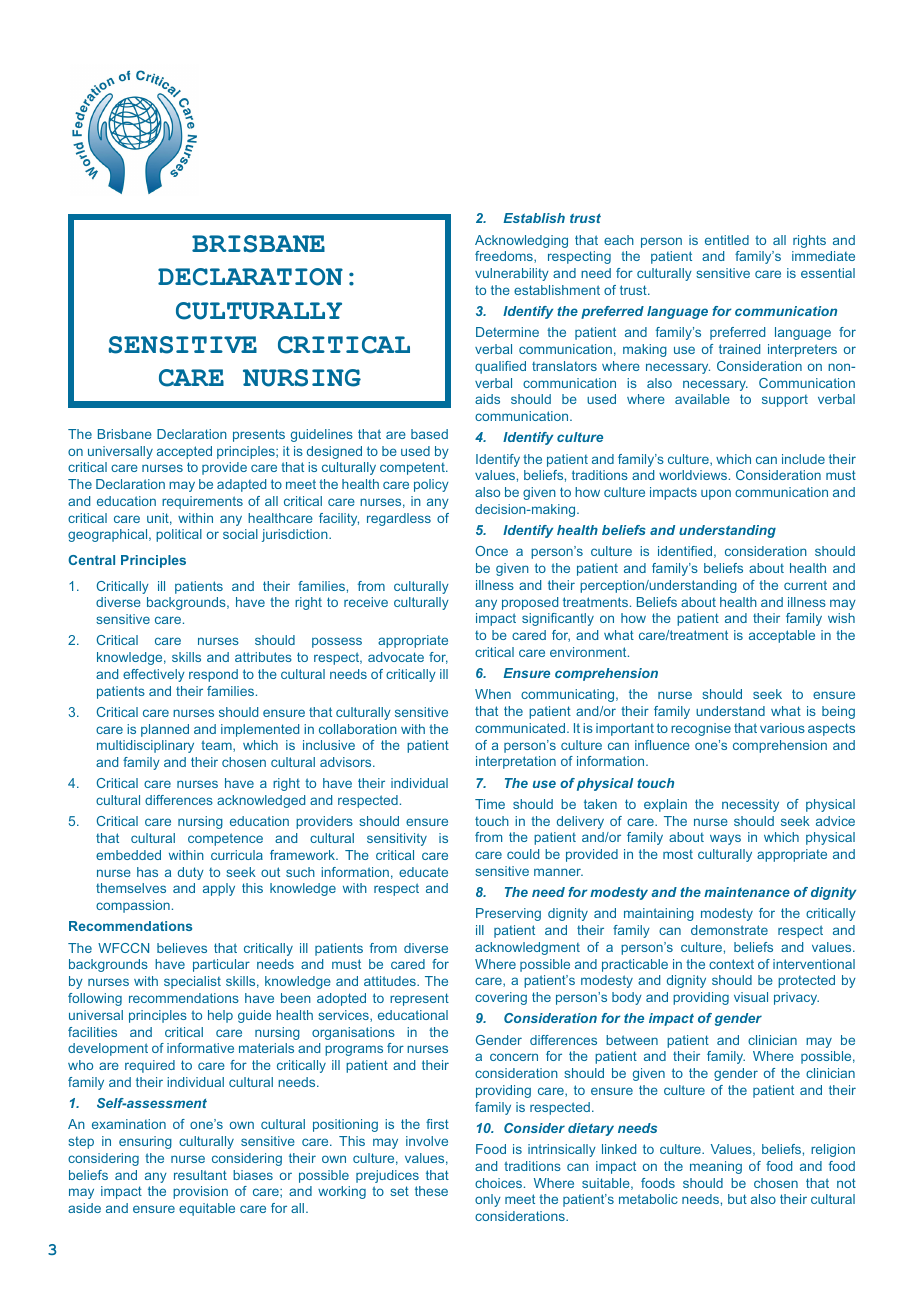  I want to click on presents, so click(259, 435).
